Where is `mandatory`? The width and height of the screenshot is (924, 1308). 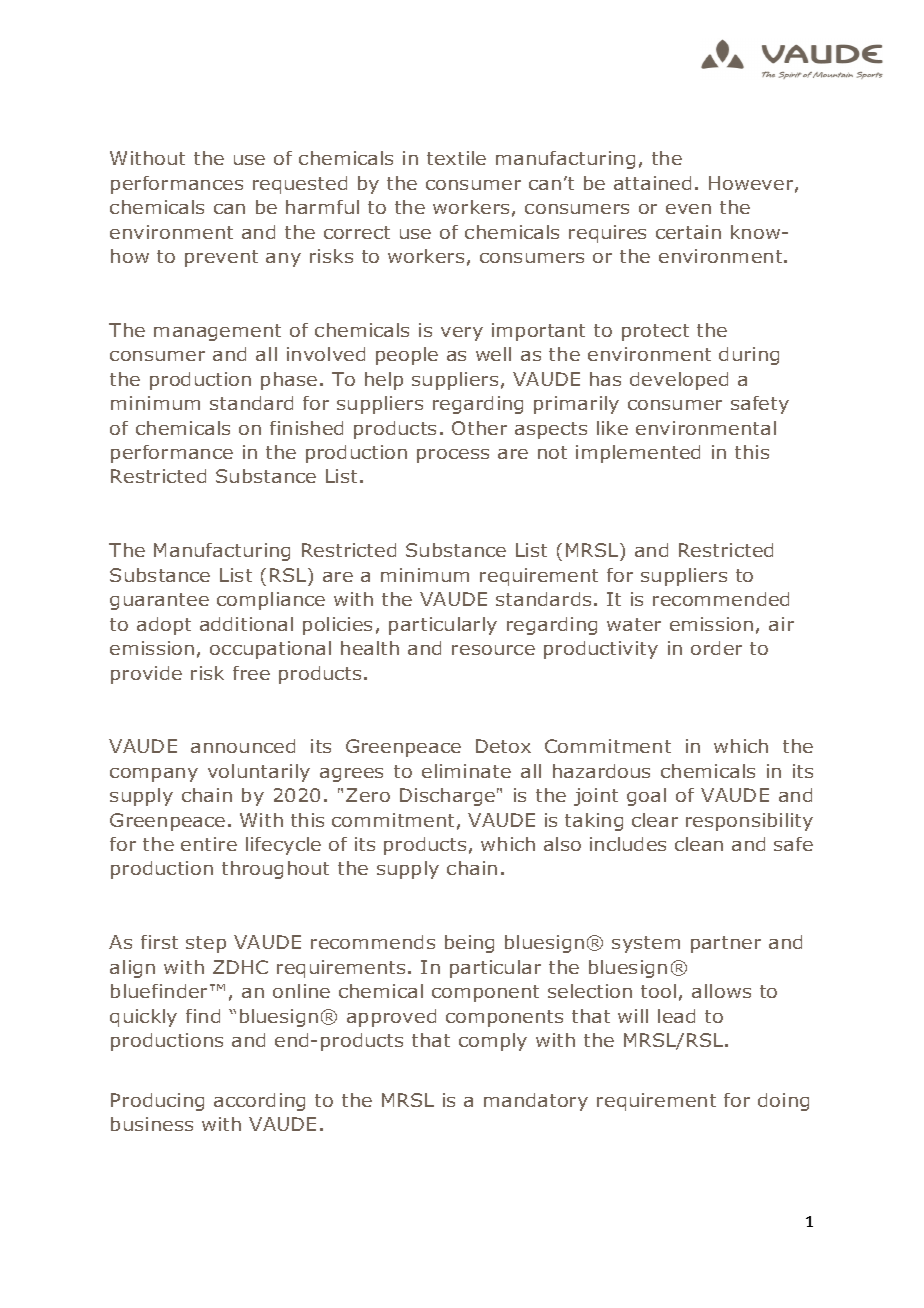 mandatory is located at coordinates (536, 1102).
